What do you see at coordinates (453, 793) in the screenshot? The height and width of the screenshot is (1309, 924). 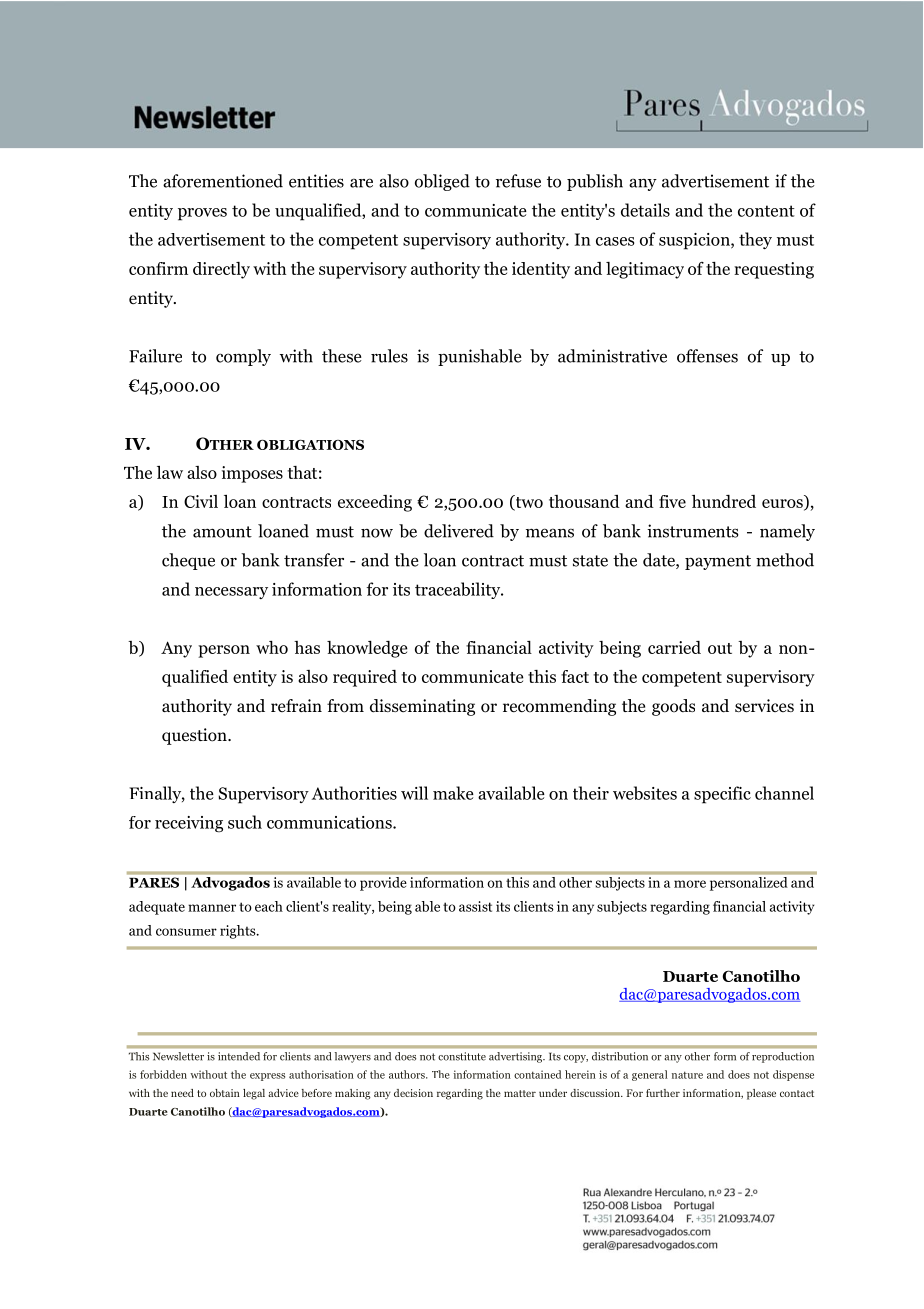 I see `make` at bounding box center [453, 793].
